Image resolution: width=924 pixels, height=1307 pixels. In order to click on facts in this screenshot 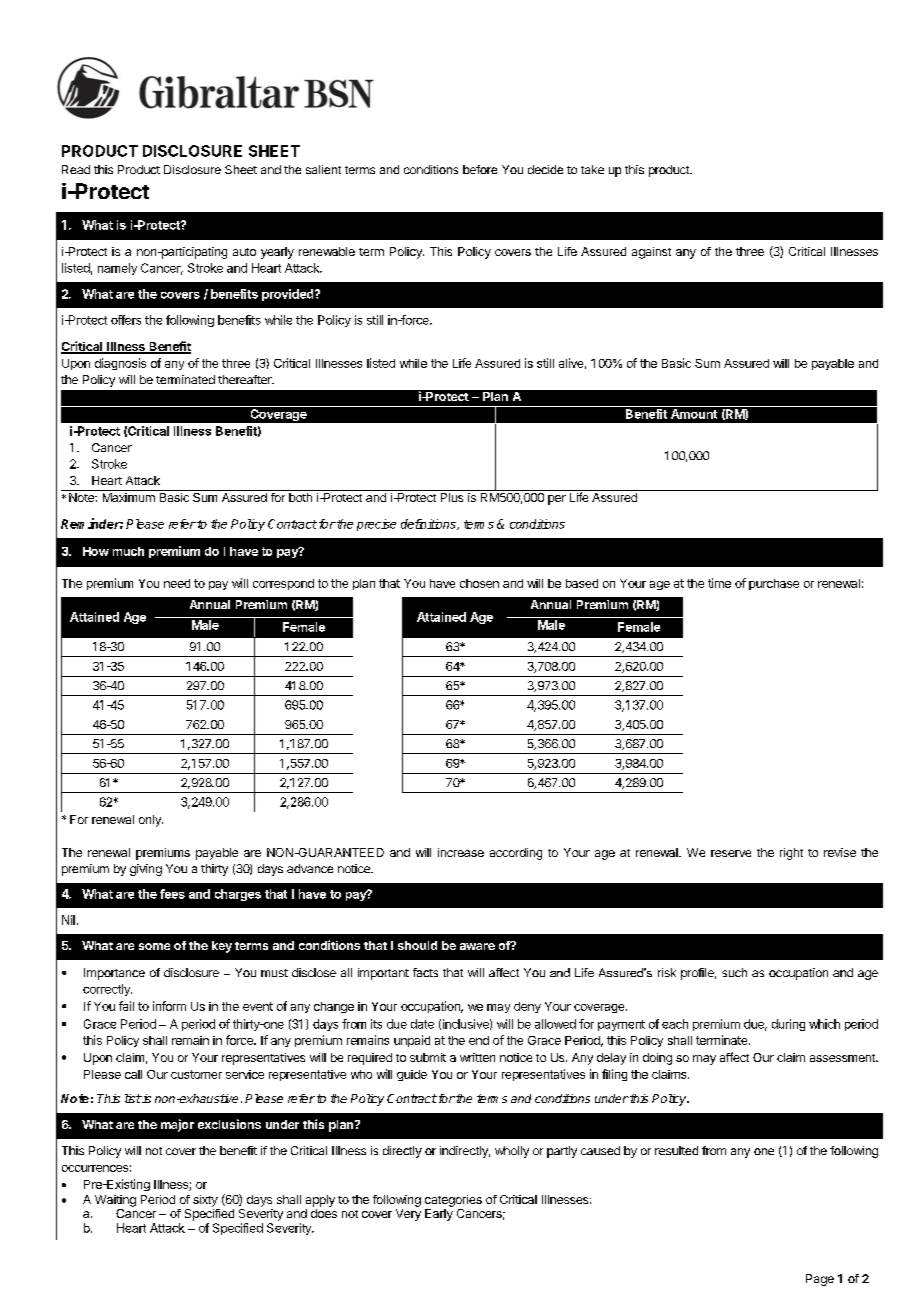, I will do `click(425, 972)`.
